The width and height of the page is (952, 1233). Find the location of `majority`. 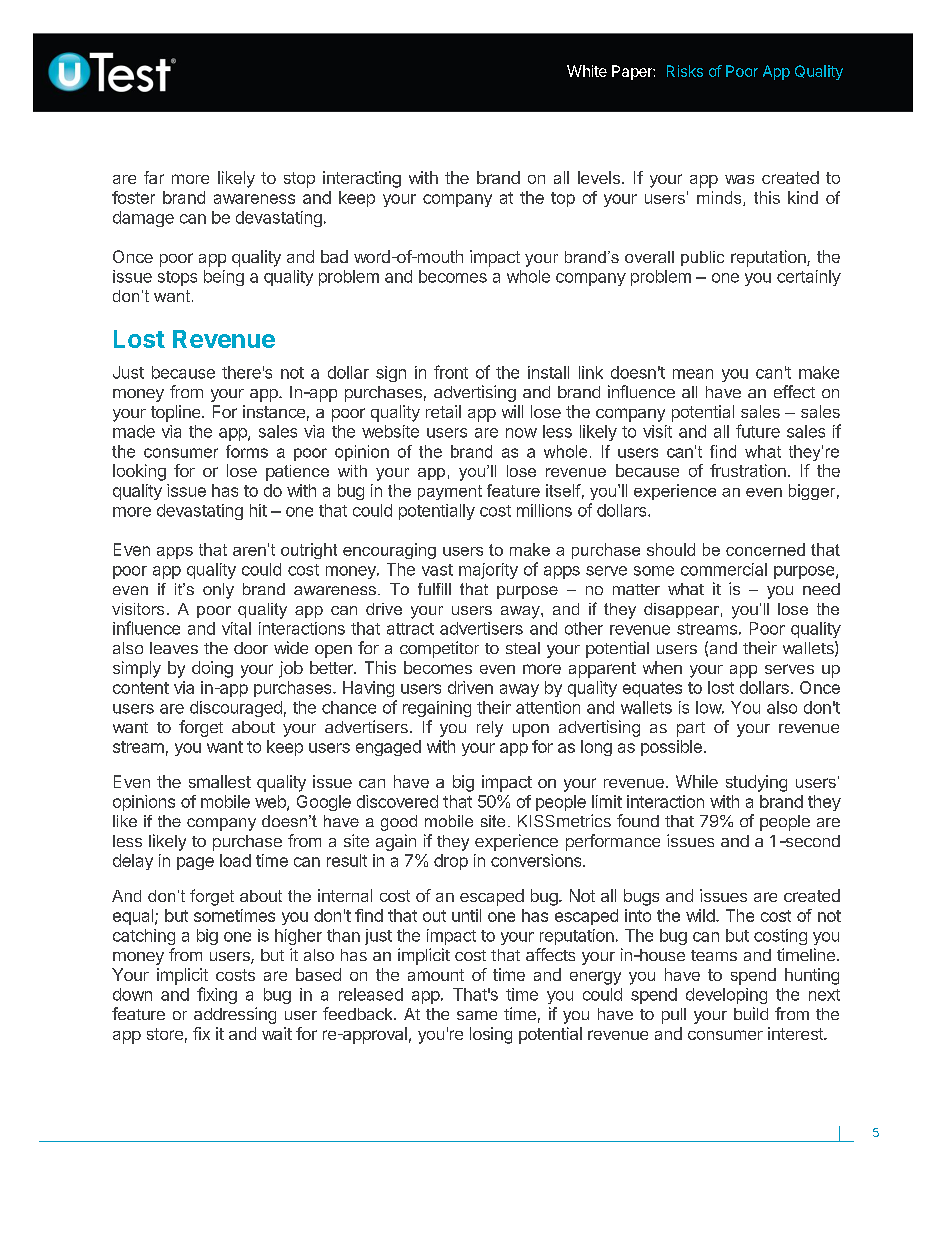

majority is located at coordinates (488, 571).
